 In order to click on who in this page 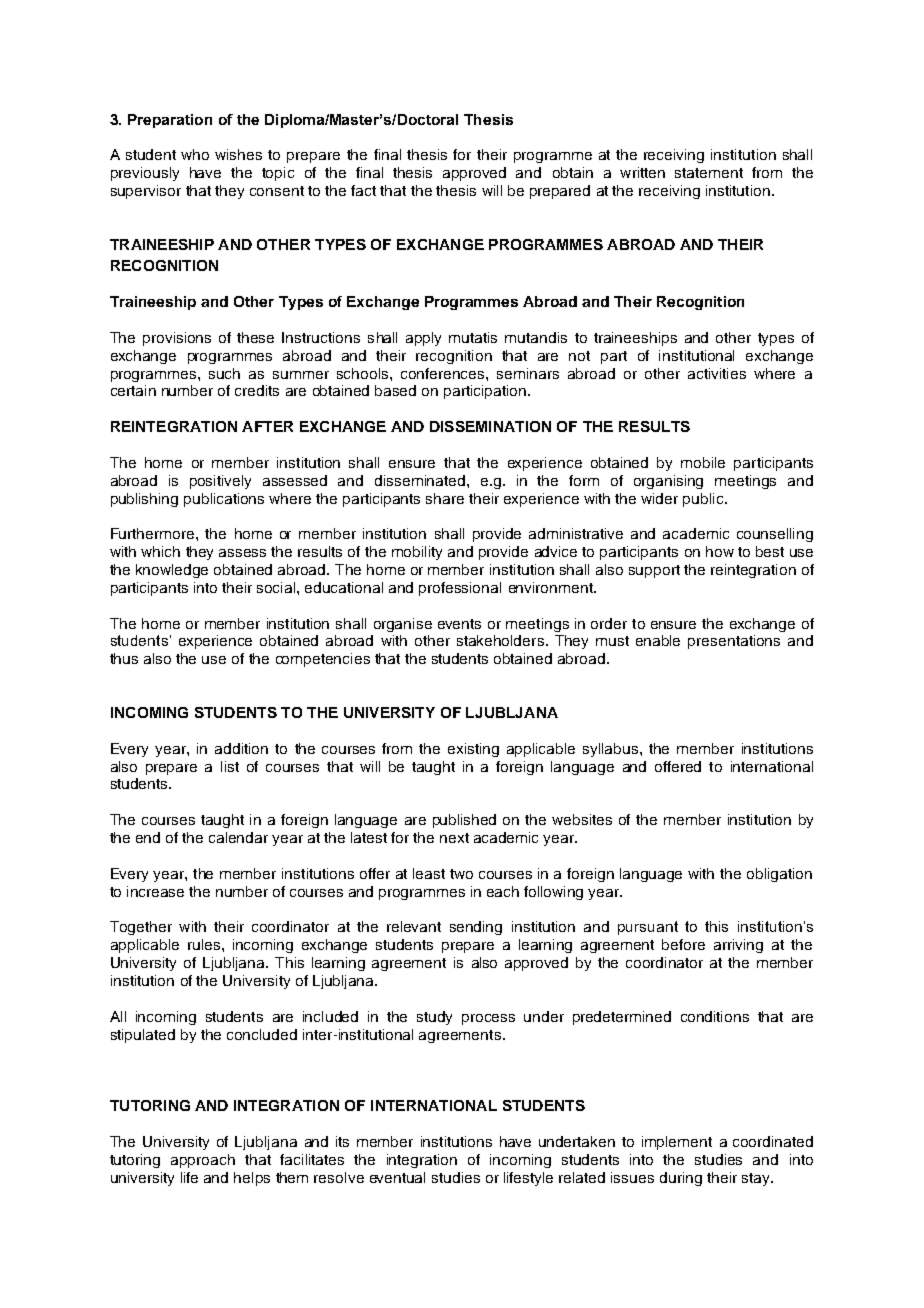, I will do `click(195, 154)`.
